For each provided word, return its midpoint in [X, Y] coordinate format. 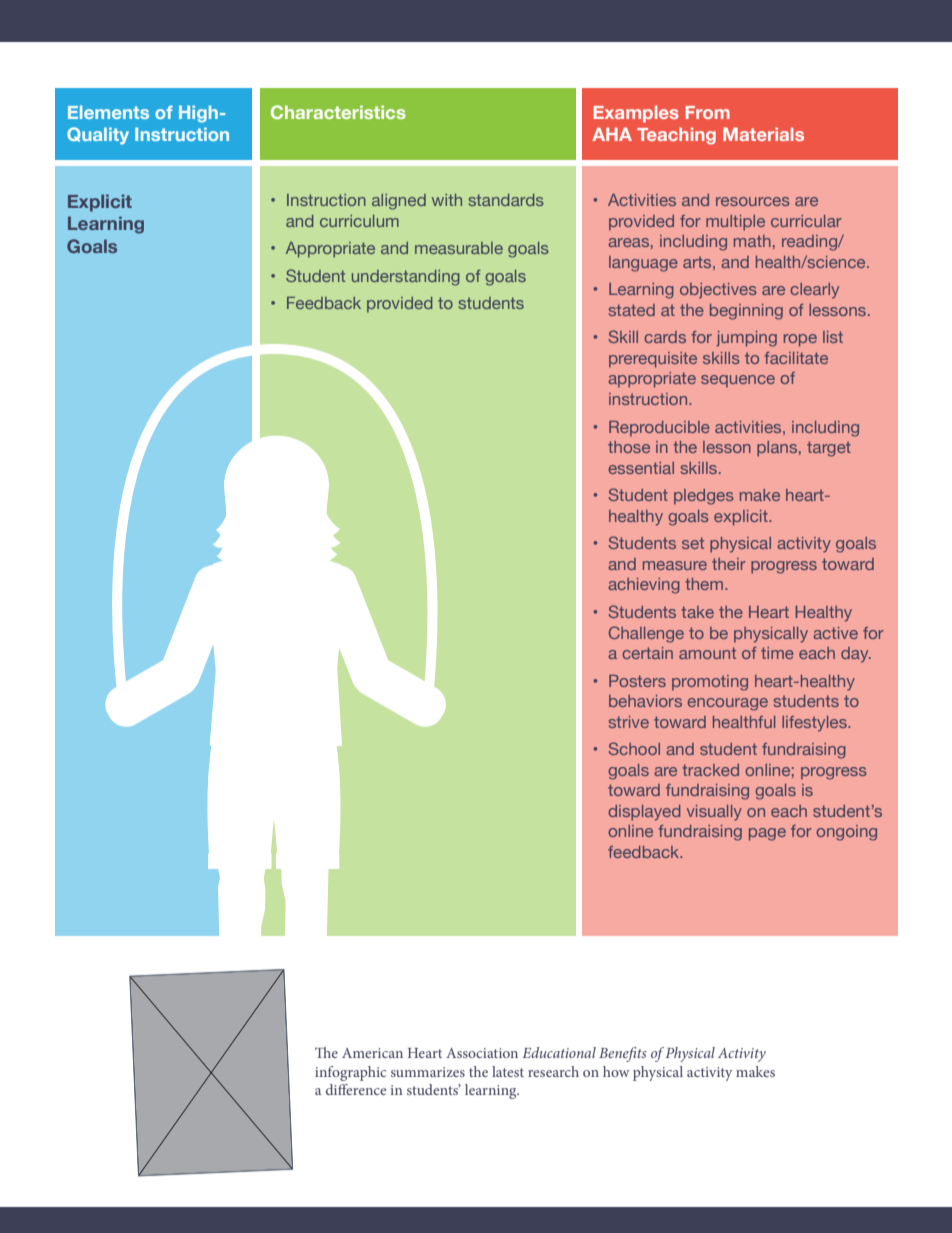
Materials [763, 134]
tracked [710, 770]
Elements [108, 112]
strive [629, 722]
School [634, 748]
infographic [350, 1073]
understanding [406, 278]
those [629, 447]
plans [778, 449]
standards [506, 200]
